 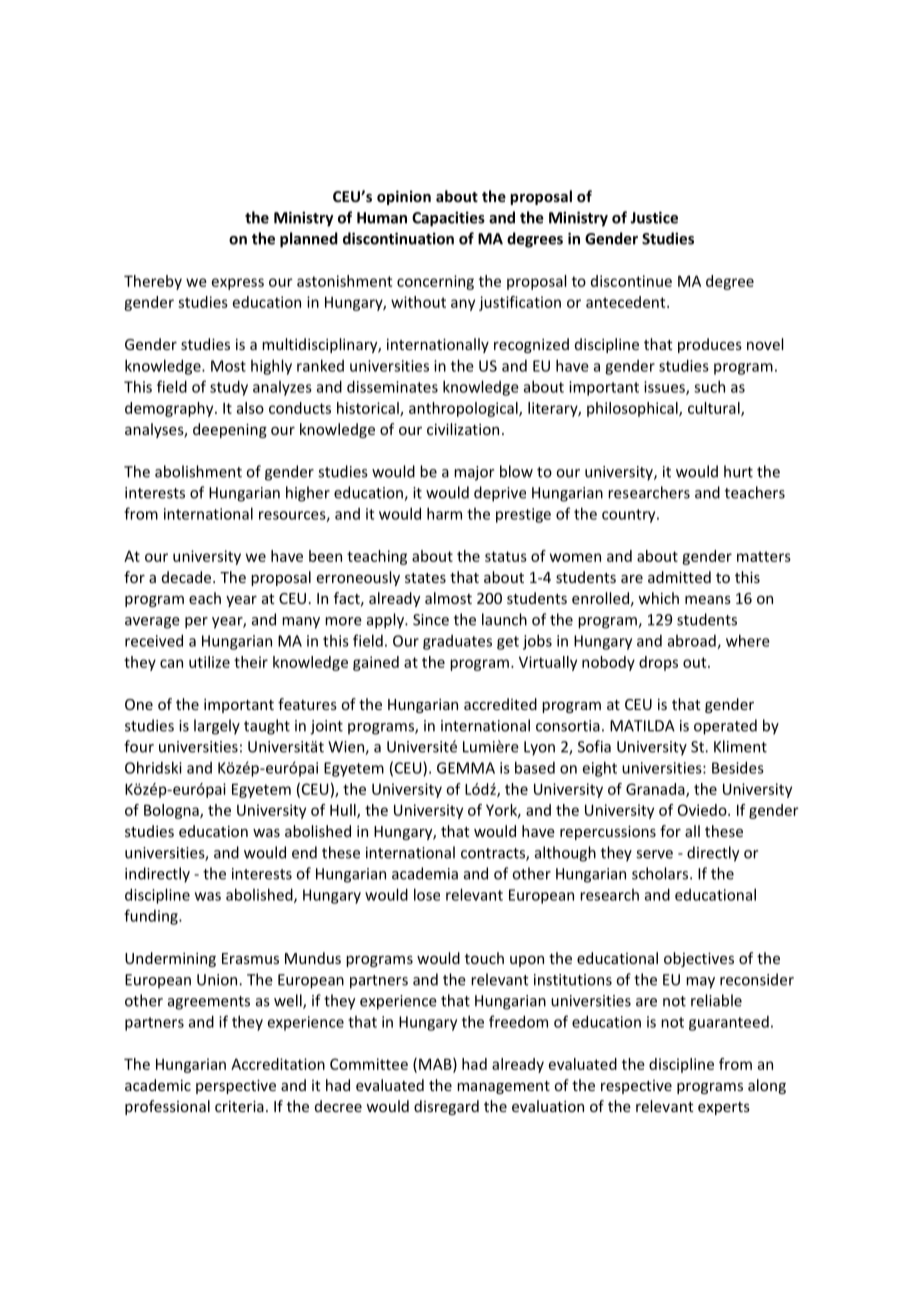 I want to click on Capacities, so click(x=448, y=219).
